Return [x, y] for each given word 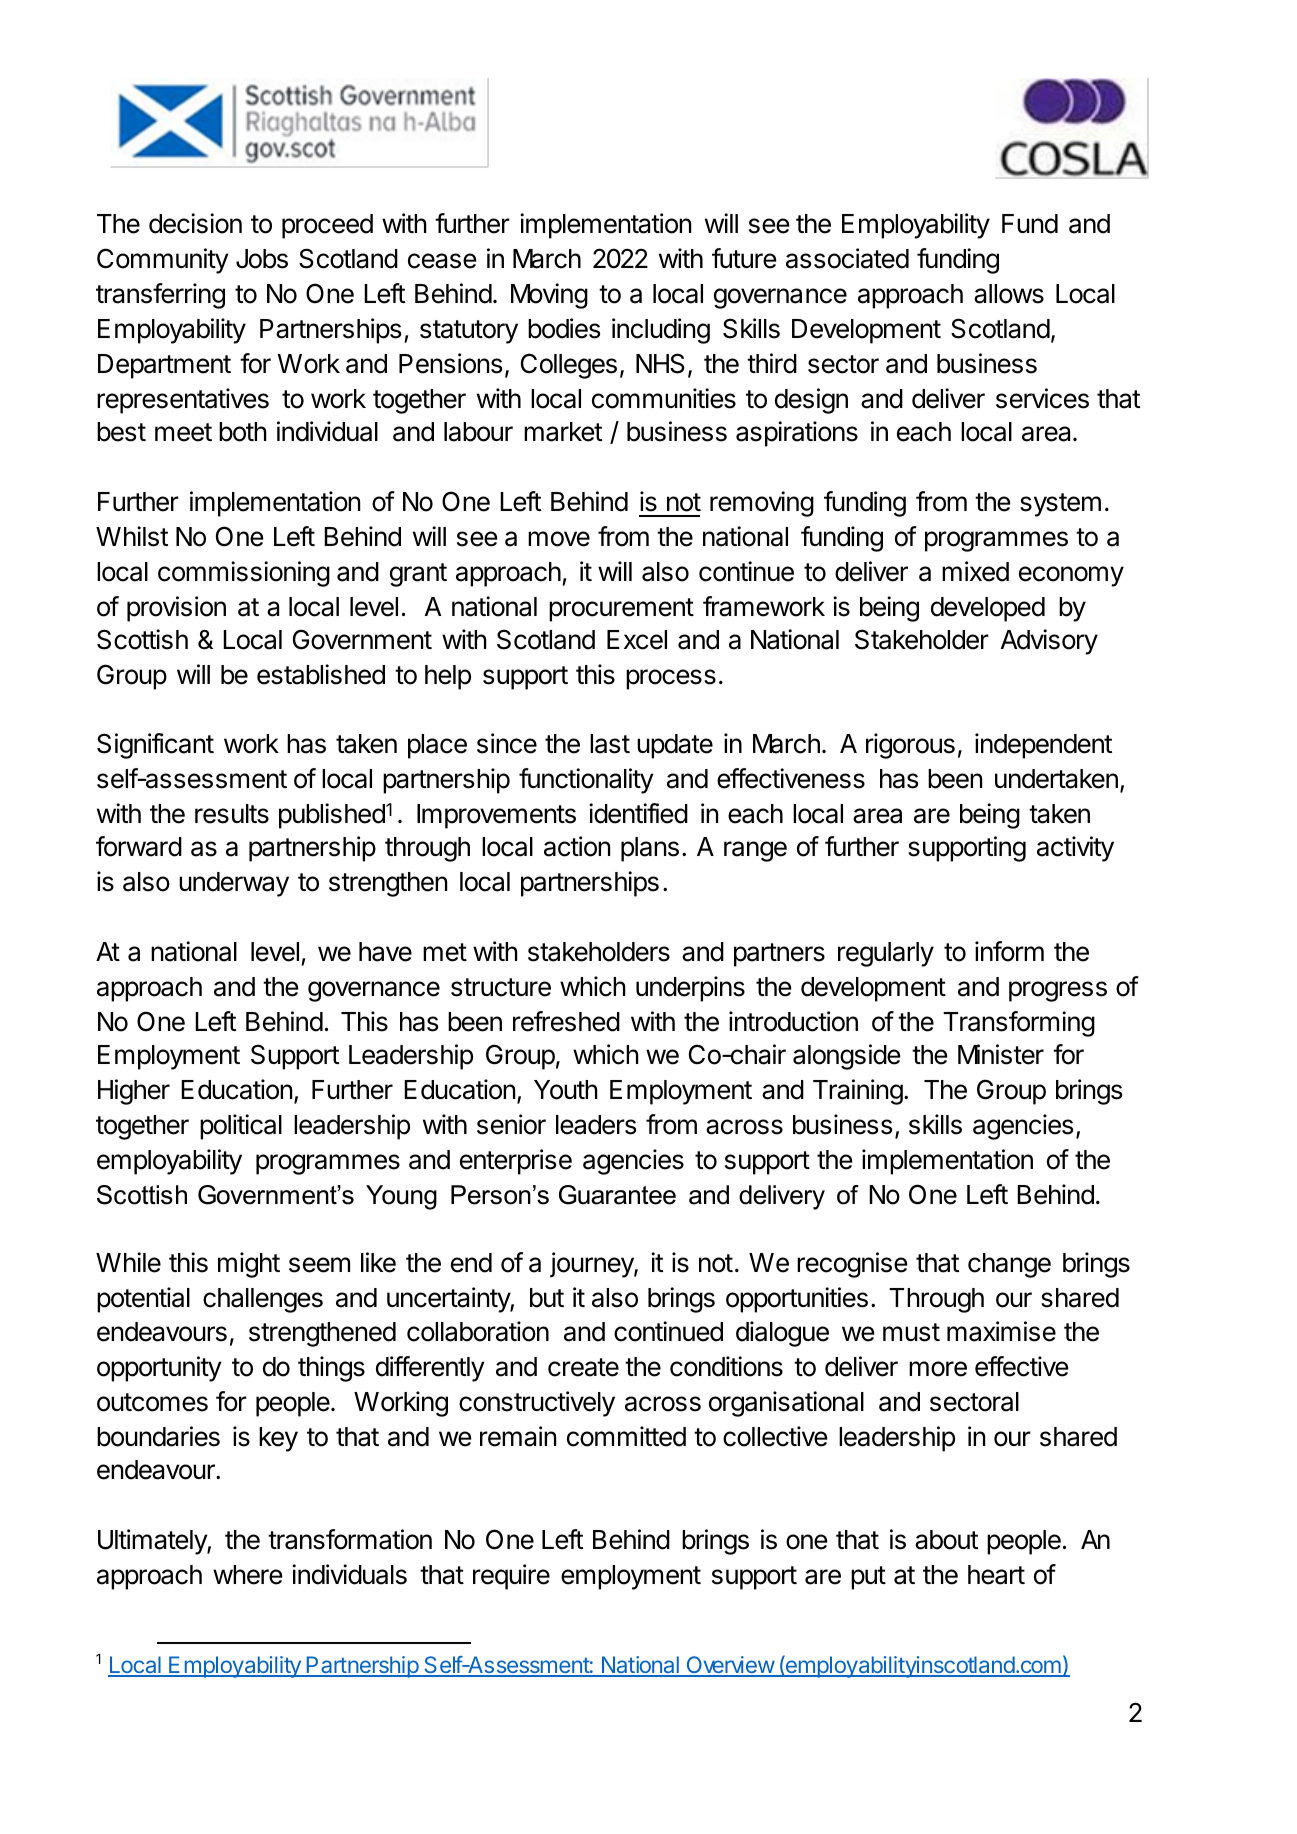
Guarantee [617, 1195]
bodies [564, 328]
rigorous [910, 746]
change [1009, 1265]
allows [1009, 294]
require [511, 1577]
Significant [155, 746]
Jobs [262, 259]
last [610, 744]
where [248, 1575]
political [241, 1127]
